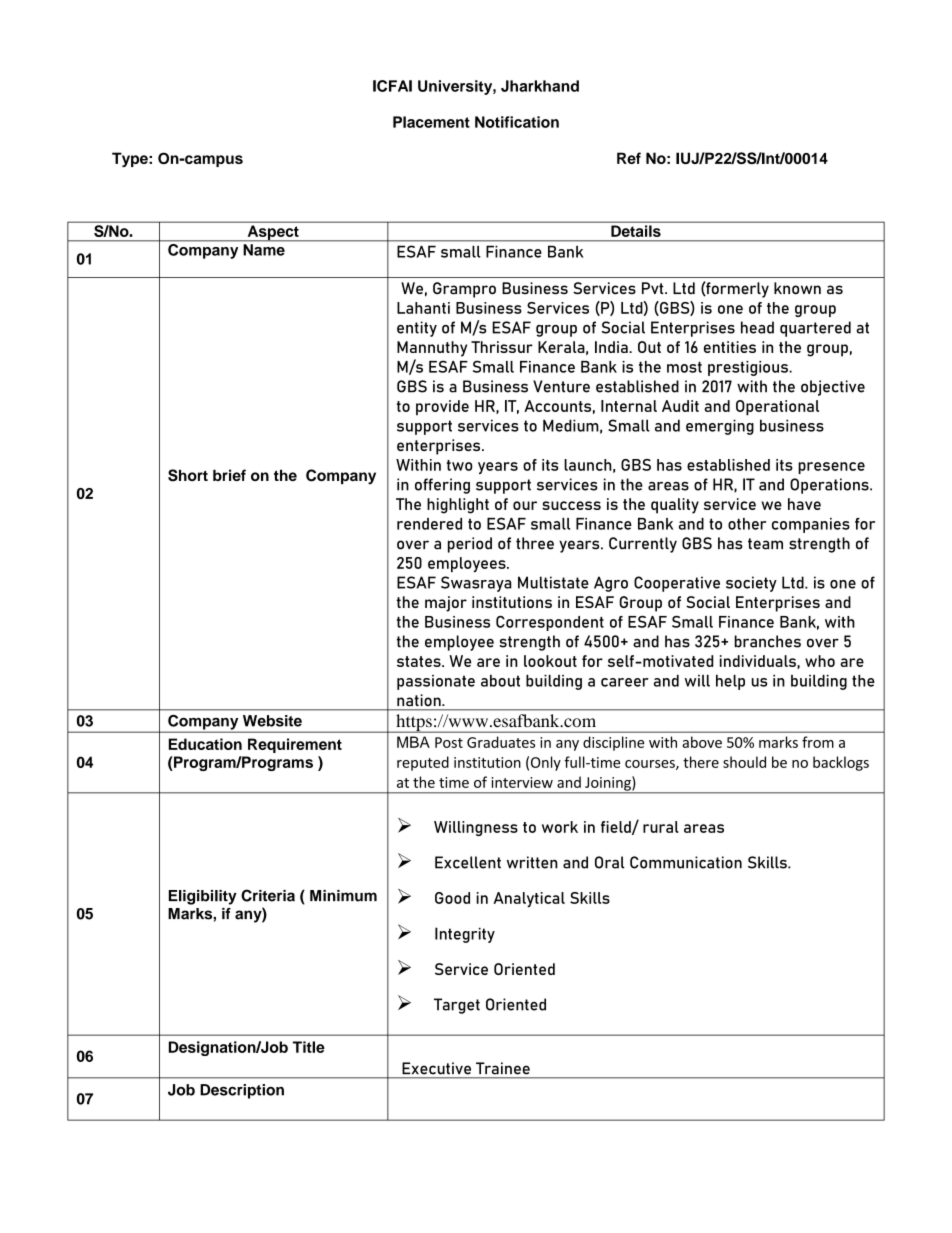 This document has height=1233, width=952. I want to click on Communication, so click(686, 862).
